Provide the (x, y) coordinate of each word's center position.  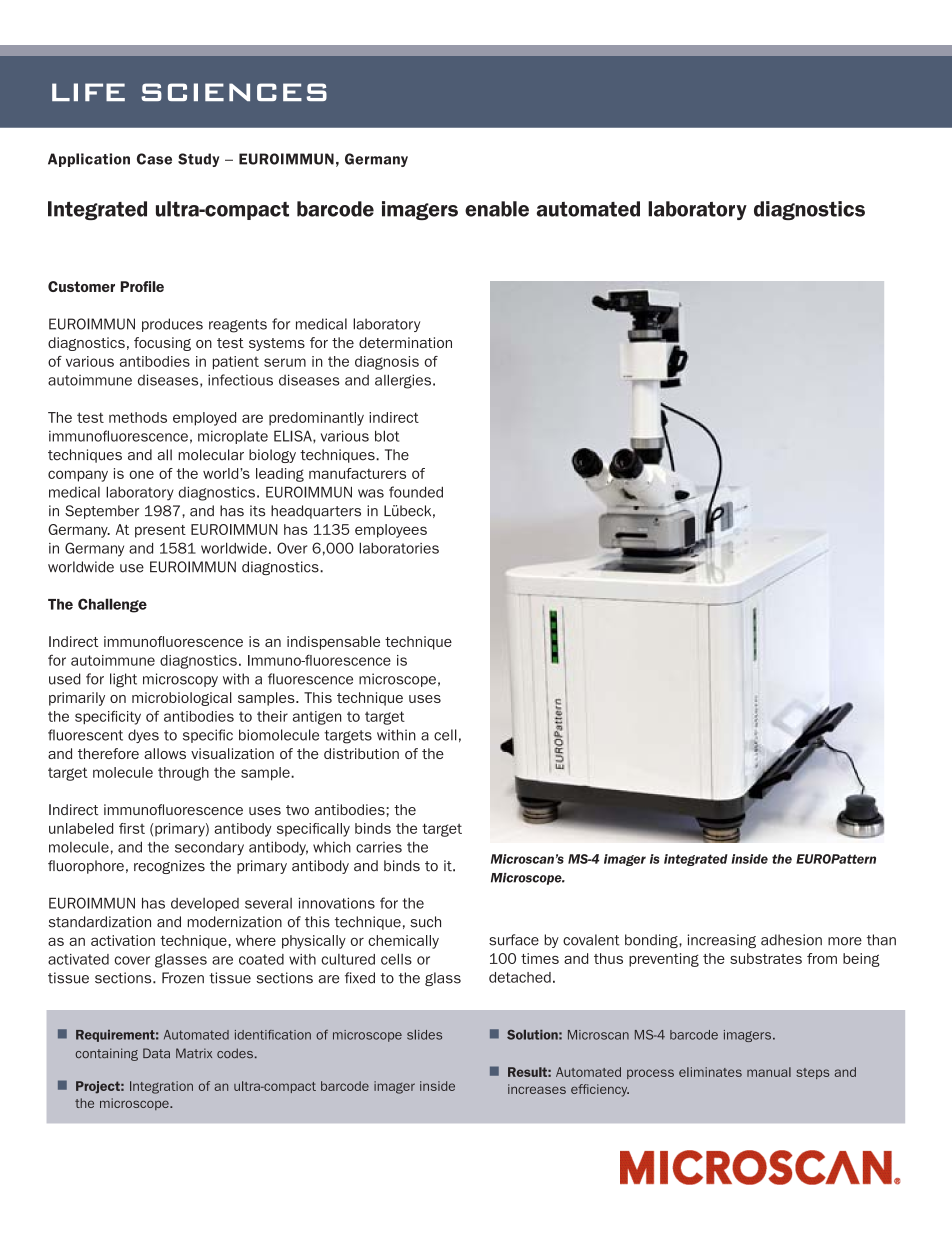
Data (156, 1053)
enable (497, 209)
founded (416, 492)
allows (165, 753)
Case (154, 159)
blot (387, 436)
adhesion (791, 940)
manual (769, 1072)
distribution (361, 753)
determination (405, 342)
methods (138, 417)
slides (424, 1035)
